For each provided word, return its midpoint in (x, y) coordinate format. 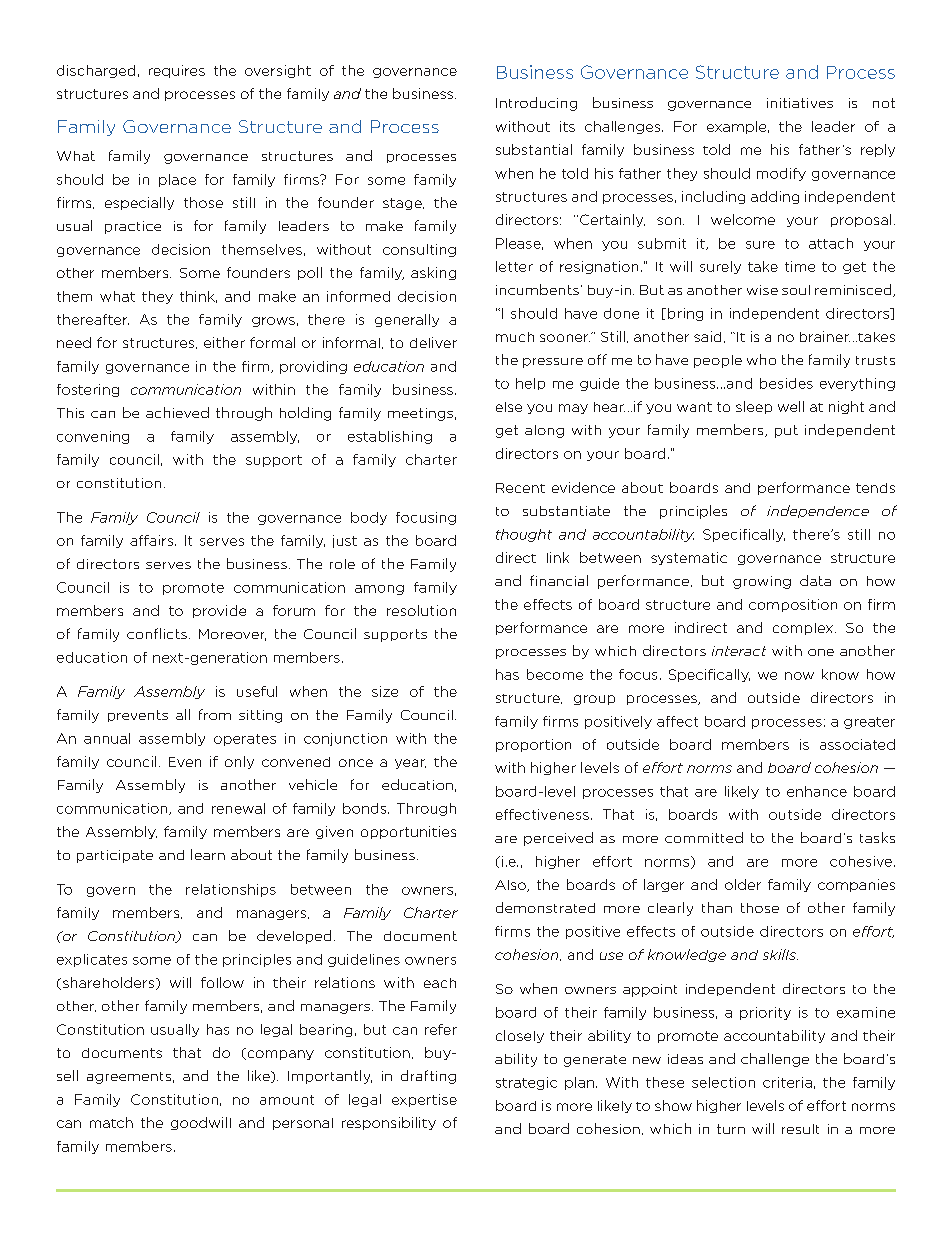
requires (177, 71)
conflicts (157, 633)
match (111, 1122)
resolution (421, 610)
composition (793, 605)
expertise (424, 1100)
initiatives (800, 103)
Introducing (536, 104)
